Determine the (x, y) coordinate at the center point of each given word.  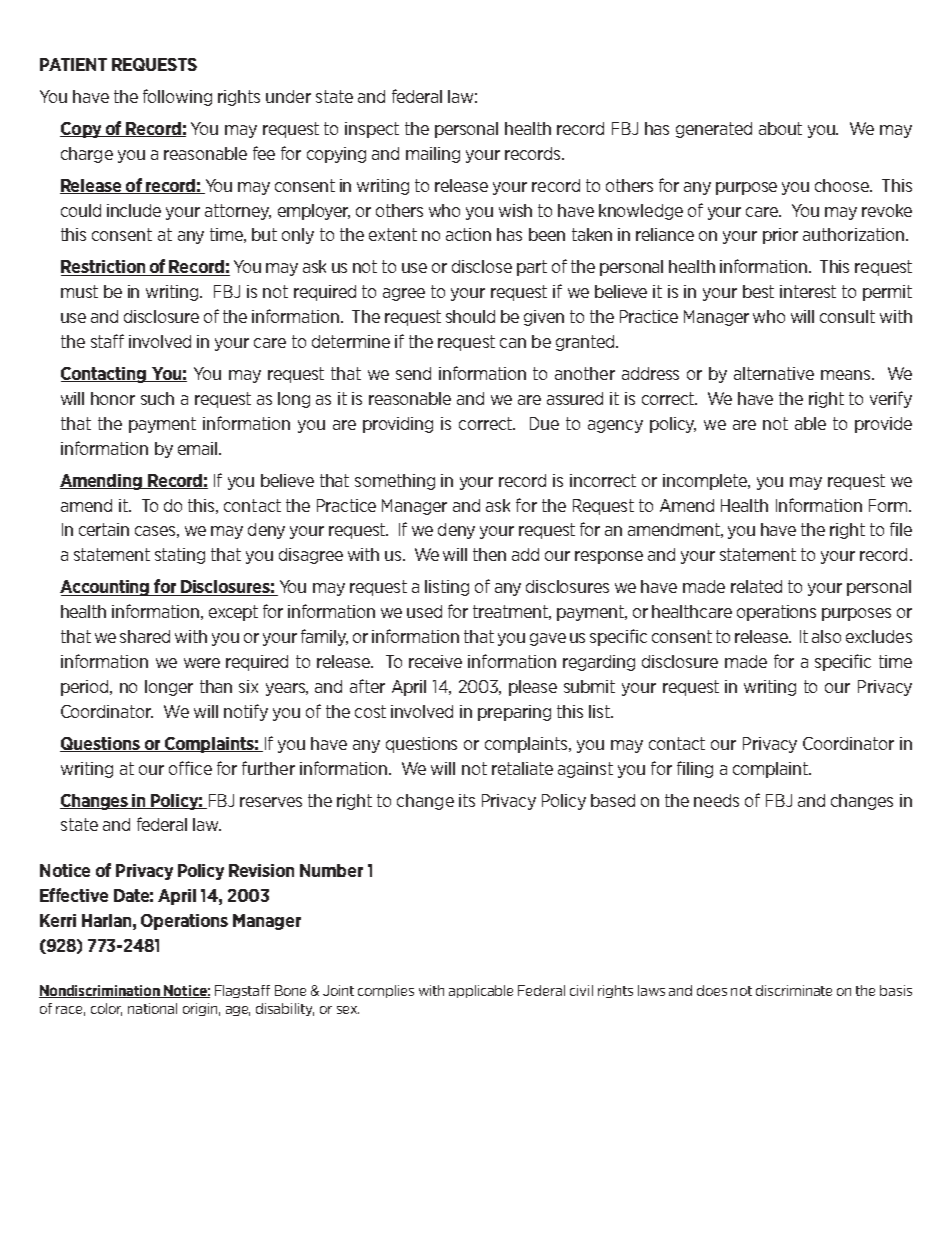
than (216, 686)
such (157, 398)
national (152, 1008)
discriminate (794, 990)
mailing (433, 155)
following (177, 97)
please (533, 688)
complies (386, 991)
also (826, 636)
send (413, 373)
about (780, 128)
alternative (774, 373)
